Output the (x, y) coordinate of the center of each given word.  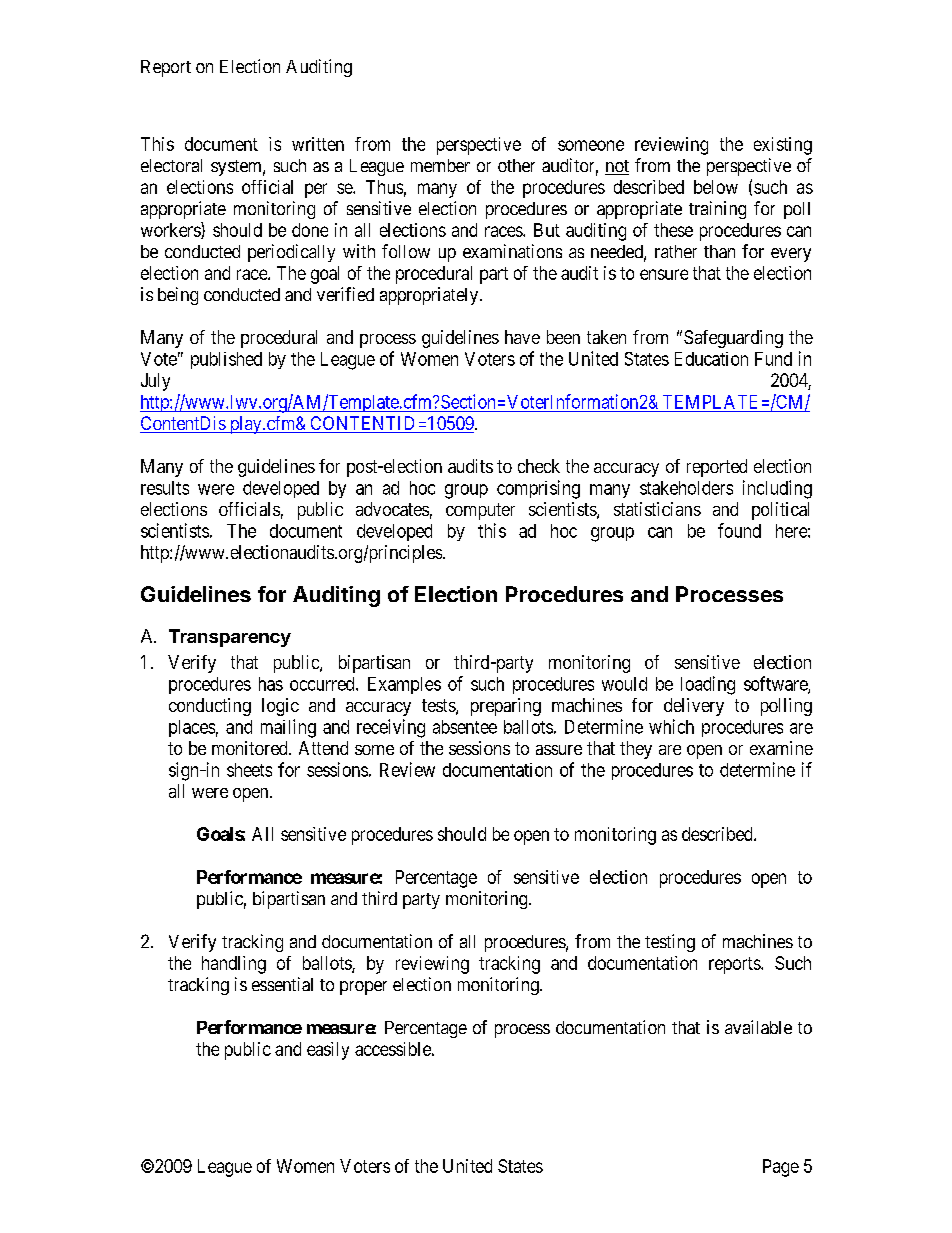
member (440, 165)
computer (480, 511)
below (716, 187)
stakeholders (686, 488)
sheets (249, 770)
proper (363, 988)
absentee (465, 727)
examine (781, 748)
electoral (171, 165)
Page (781, 1168)
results (165, 488)
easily (328, 1051)
